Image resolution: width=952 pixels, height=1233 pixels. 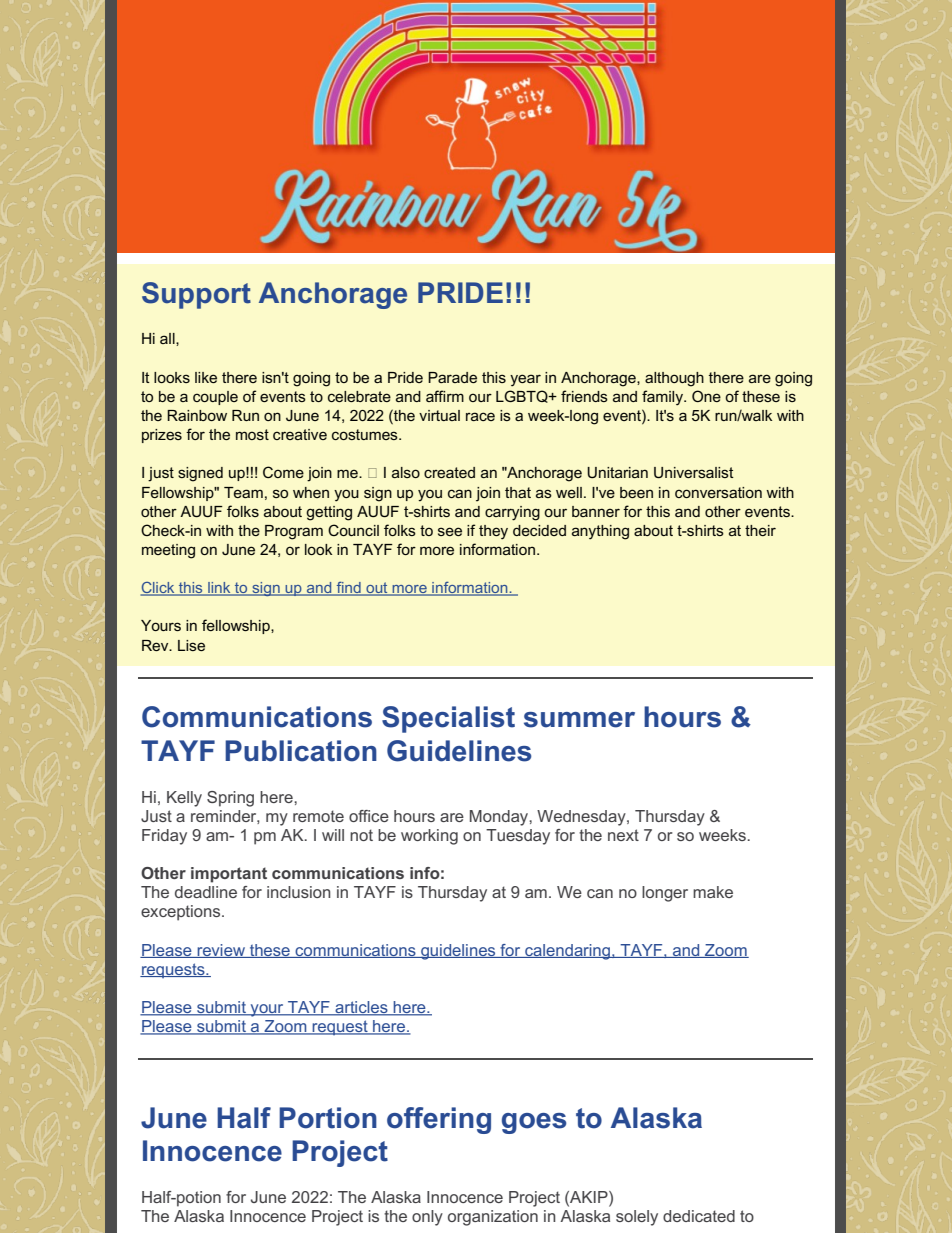 I want to click on only, so click(x=427, y=1218).
